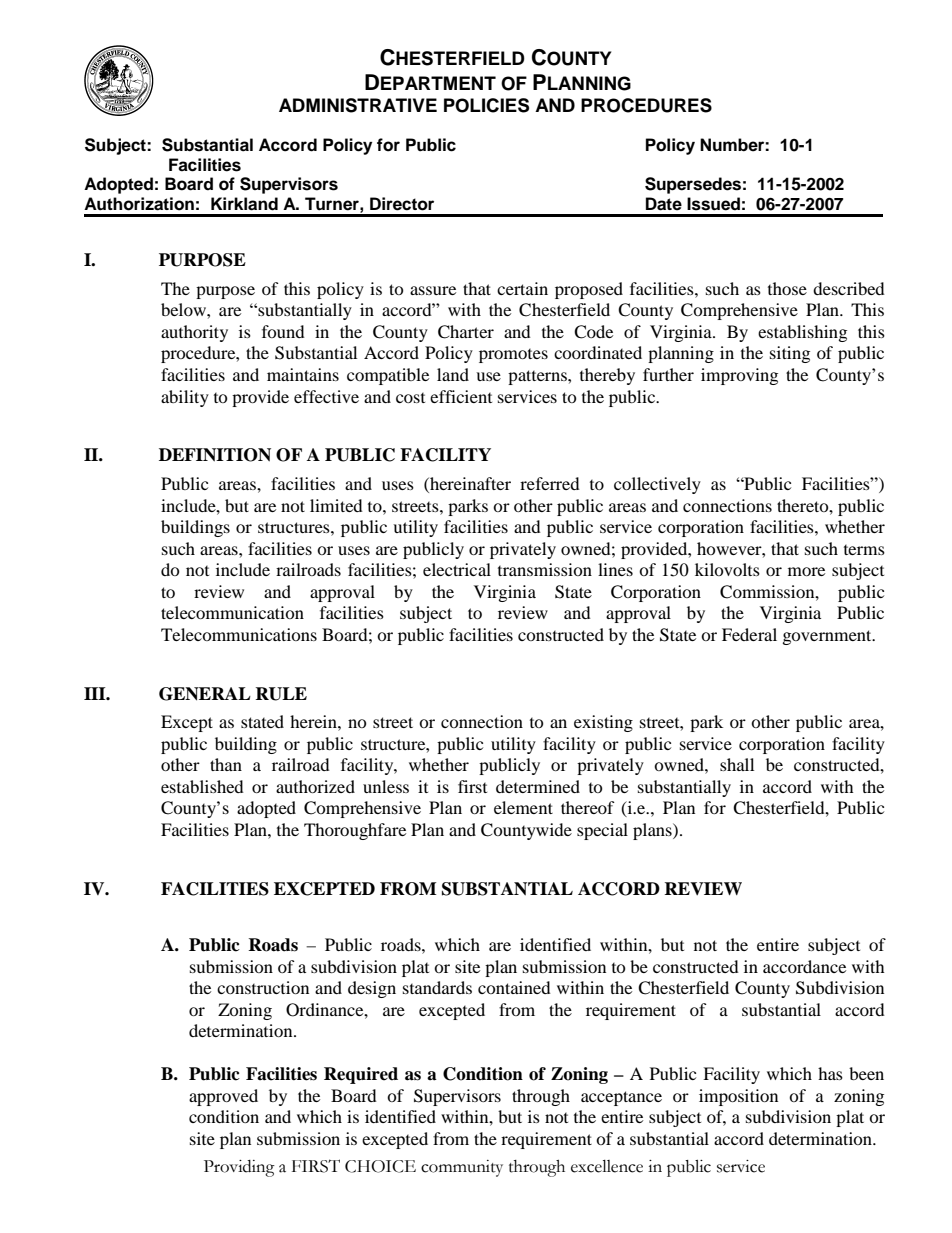 Image resolution: width=952 pixels, height=1233 pixels. Describe the element at coordinates (545, 569) in the document. I see `transmission` at that location.
